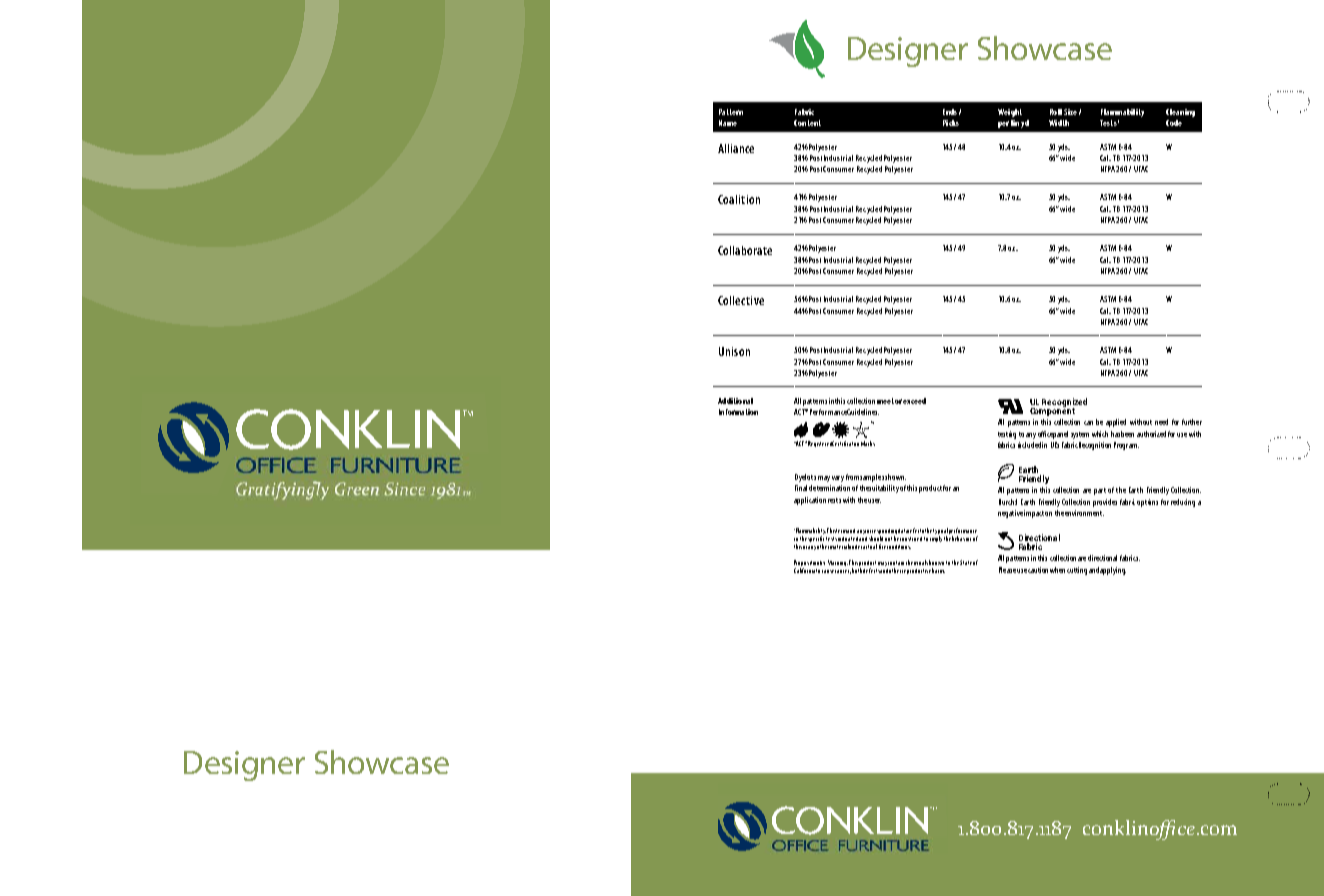 The height and width of the image is (896, 1324). I want to click on Unison, so click(734, 351).
